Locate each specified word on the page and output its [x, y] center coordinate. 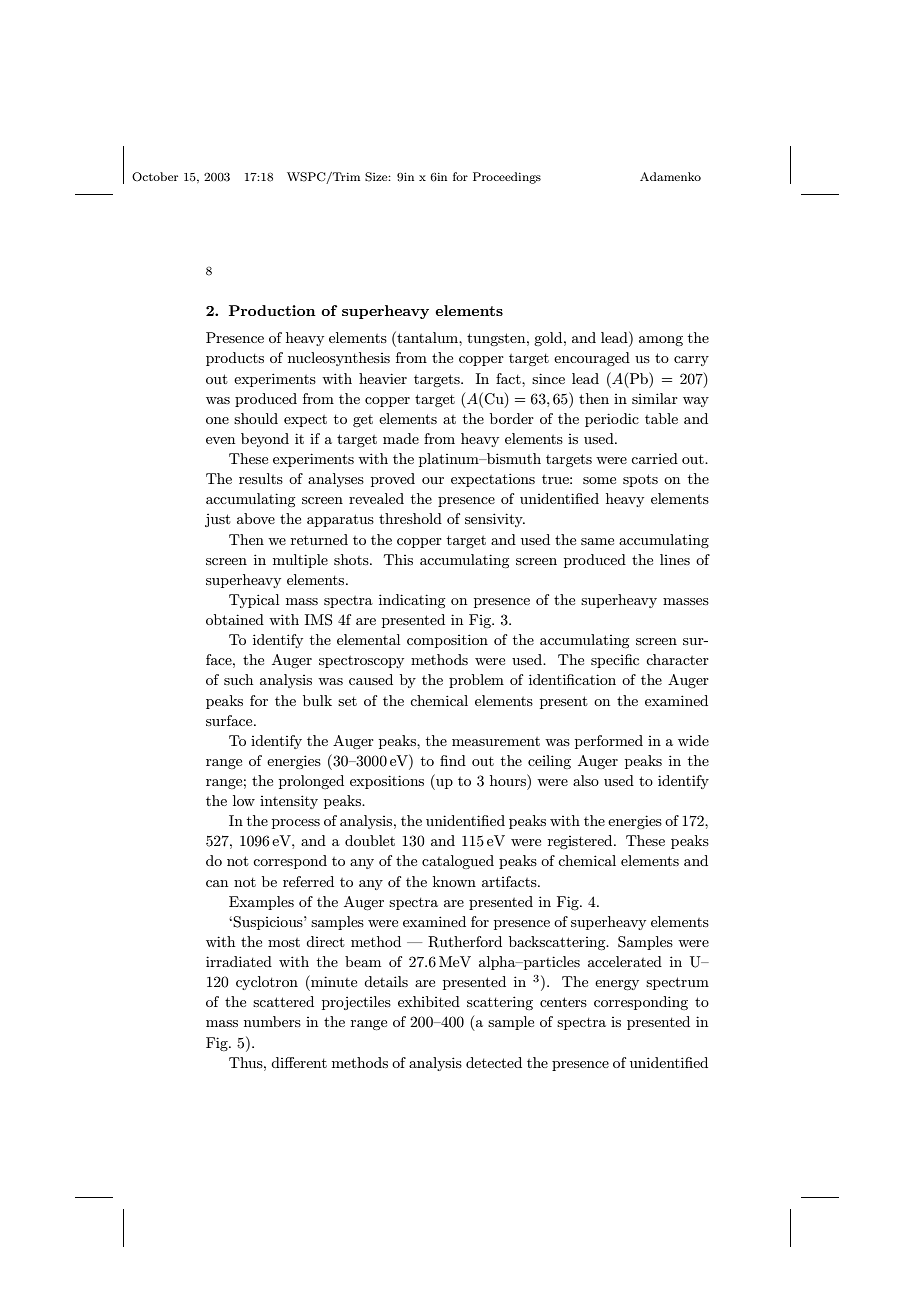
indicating [412, 601]
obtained [235, 619]
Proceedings [507, 178]
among [661, 341]
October [155, 177]
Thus [247, 1062]
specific [615, 661]
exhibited [429, 1001]
